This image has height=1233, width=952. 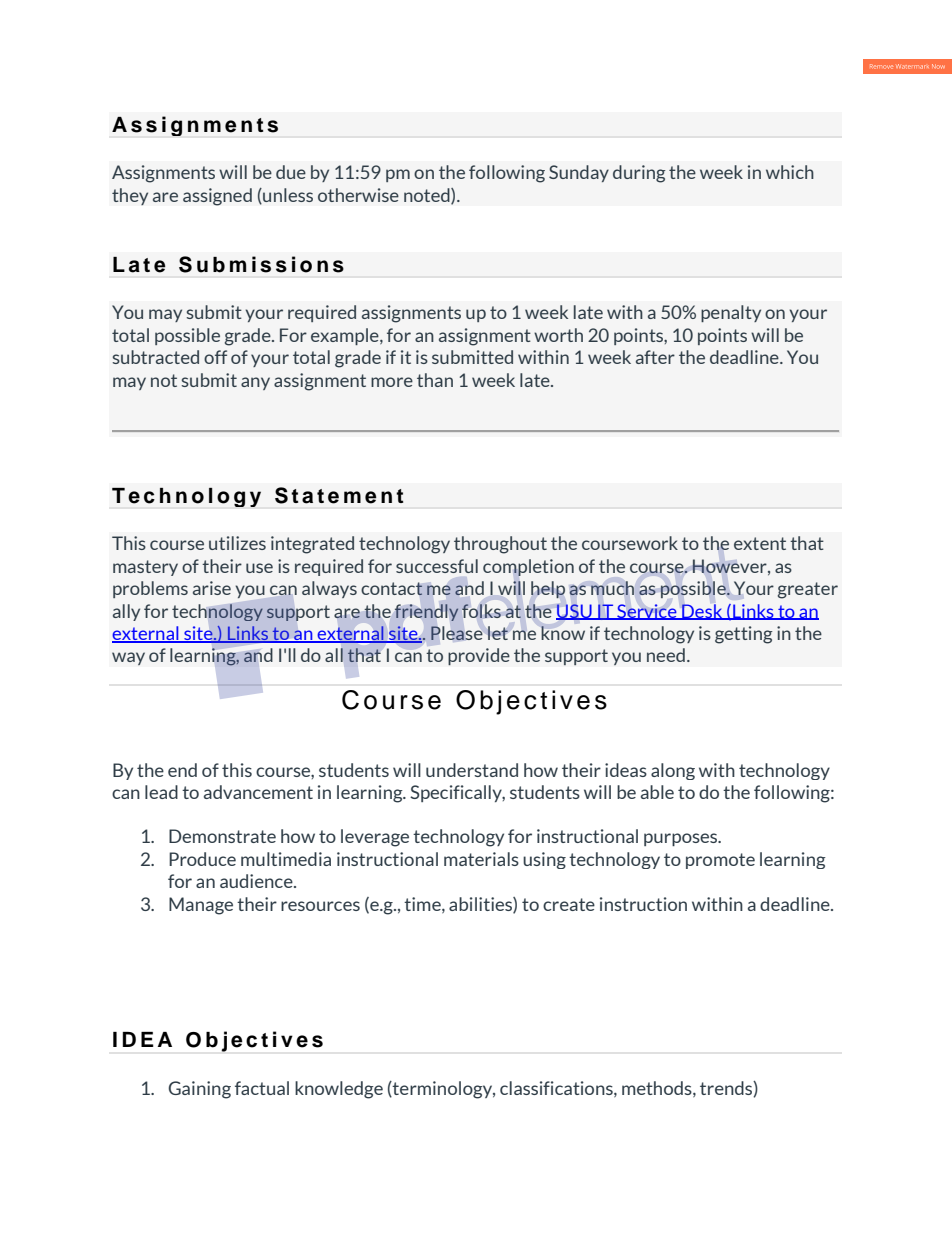 What do you see at coordinates (255, 383) in the image?
I see `any` at bounding box center [255, 383].
